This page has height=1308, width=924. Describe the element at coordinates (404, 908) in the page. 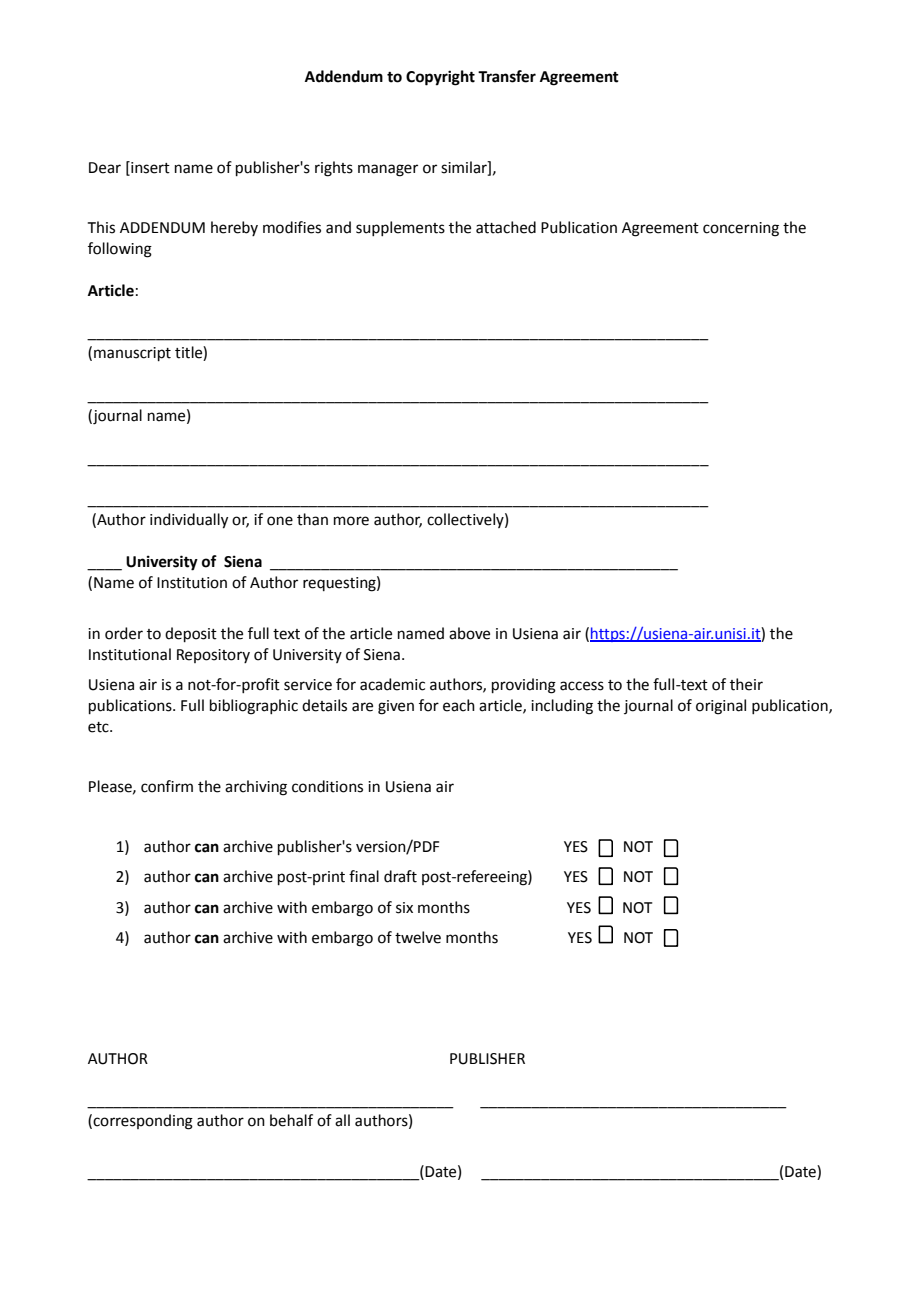

I see `six` at that location.
